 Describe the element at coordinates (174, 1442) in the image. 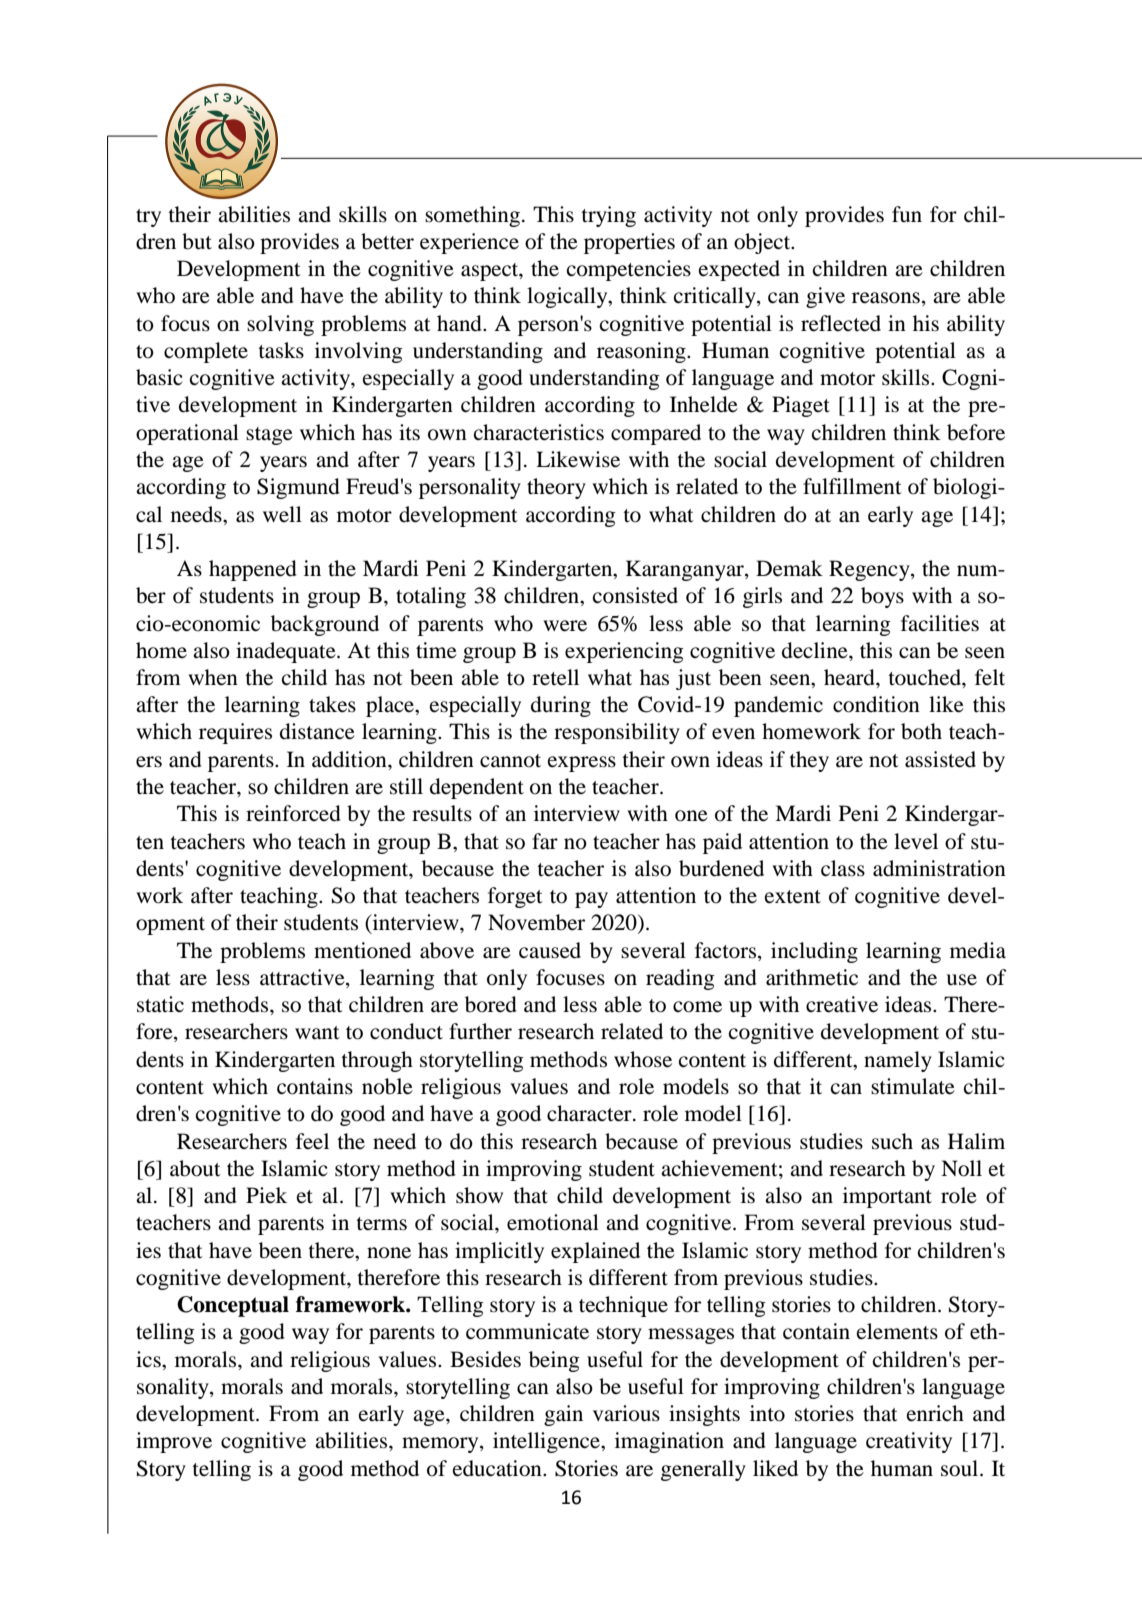

I see `improve` at that location.
